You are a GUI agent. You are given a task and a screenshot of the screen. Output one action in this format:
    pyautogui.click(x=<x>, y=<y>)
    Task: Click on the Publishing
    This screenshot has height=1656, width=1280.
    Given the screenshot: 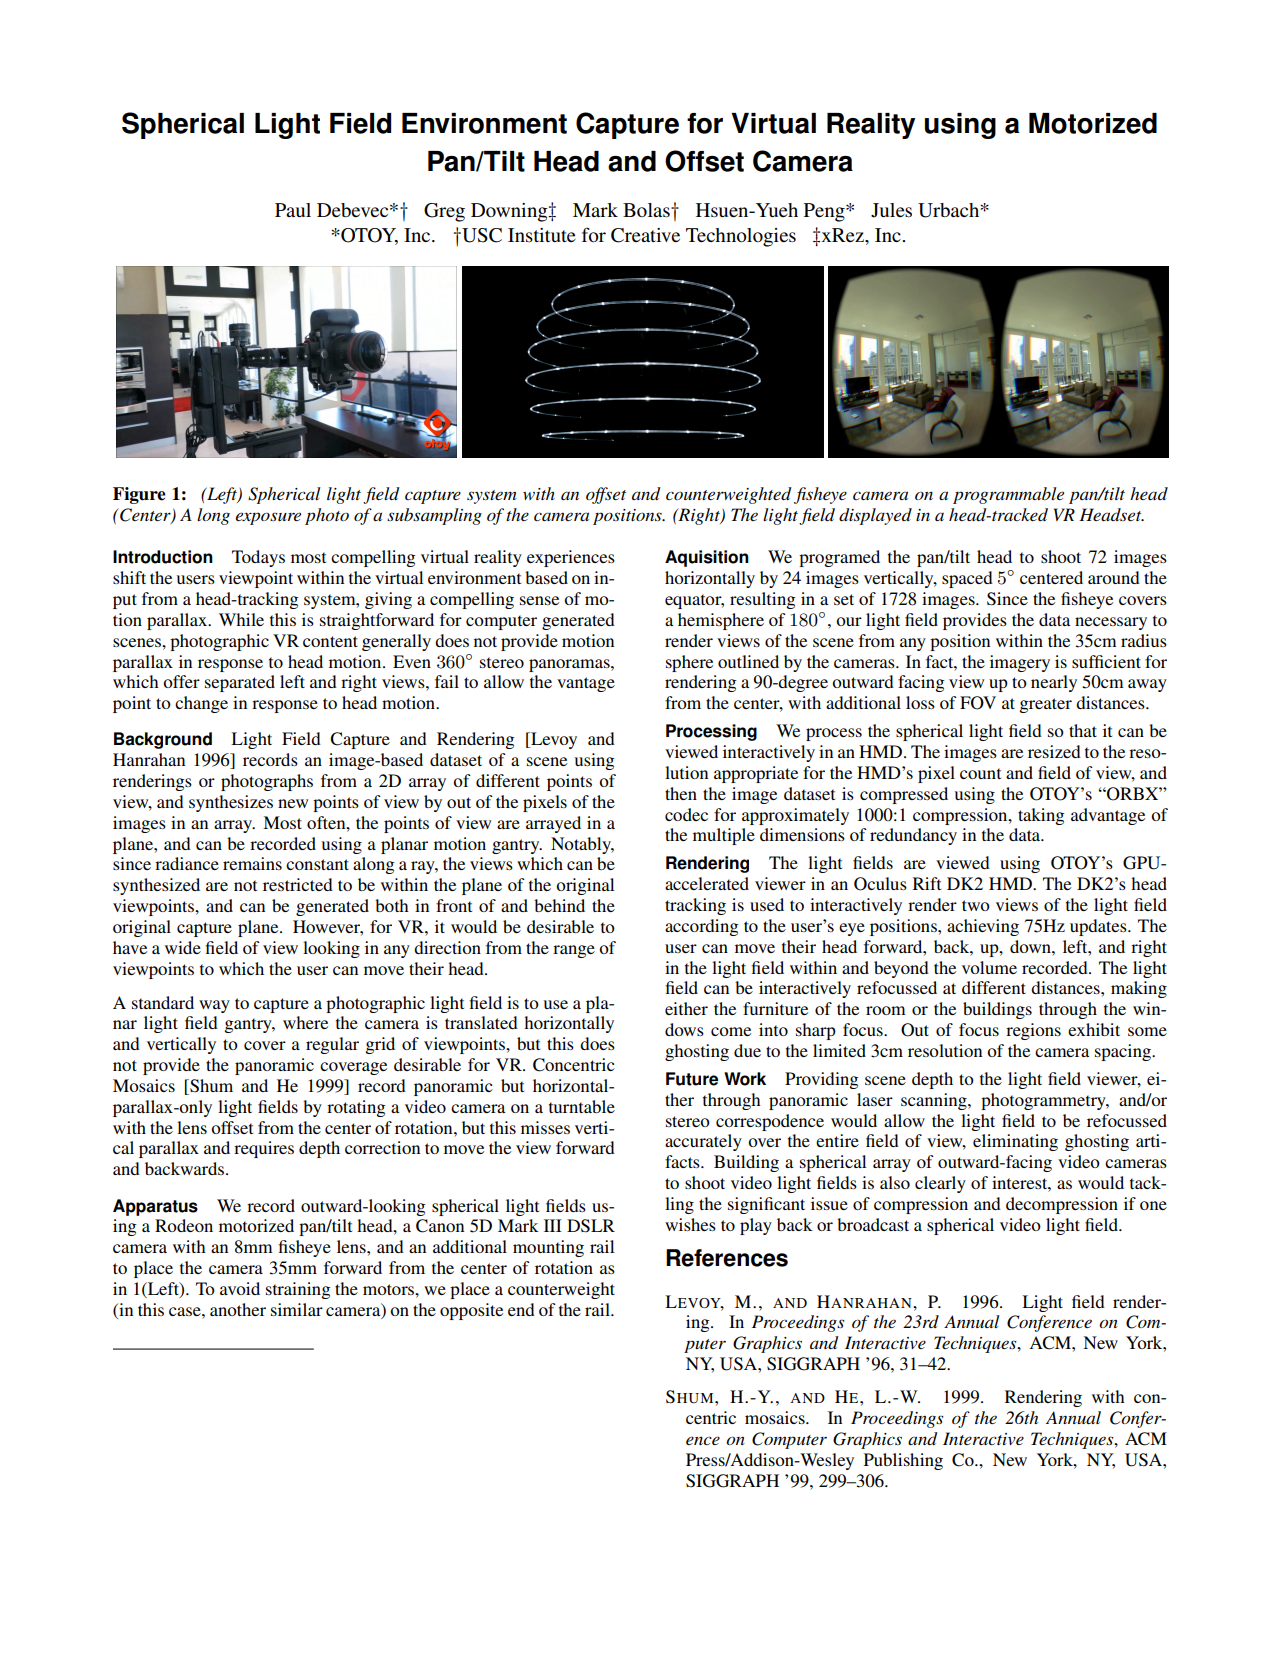 What is the action you would take?
    pyautogui.click(x=903, y=1461)
